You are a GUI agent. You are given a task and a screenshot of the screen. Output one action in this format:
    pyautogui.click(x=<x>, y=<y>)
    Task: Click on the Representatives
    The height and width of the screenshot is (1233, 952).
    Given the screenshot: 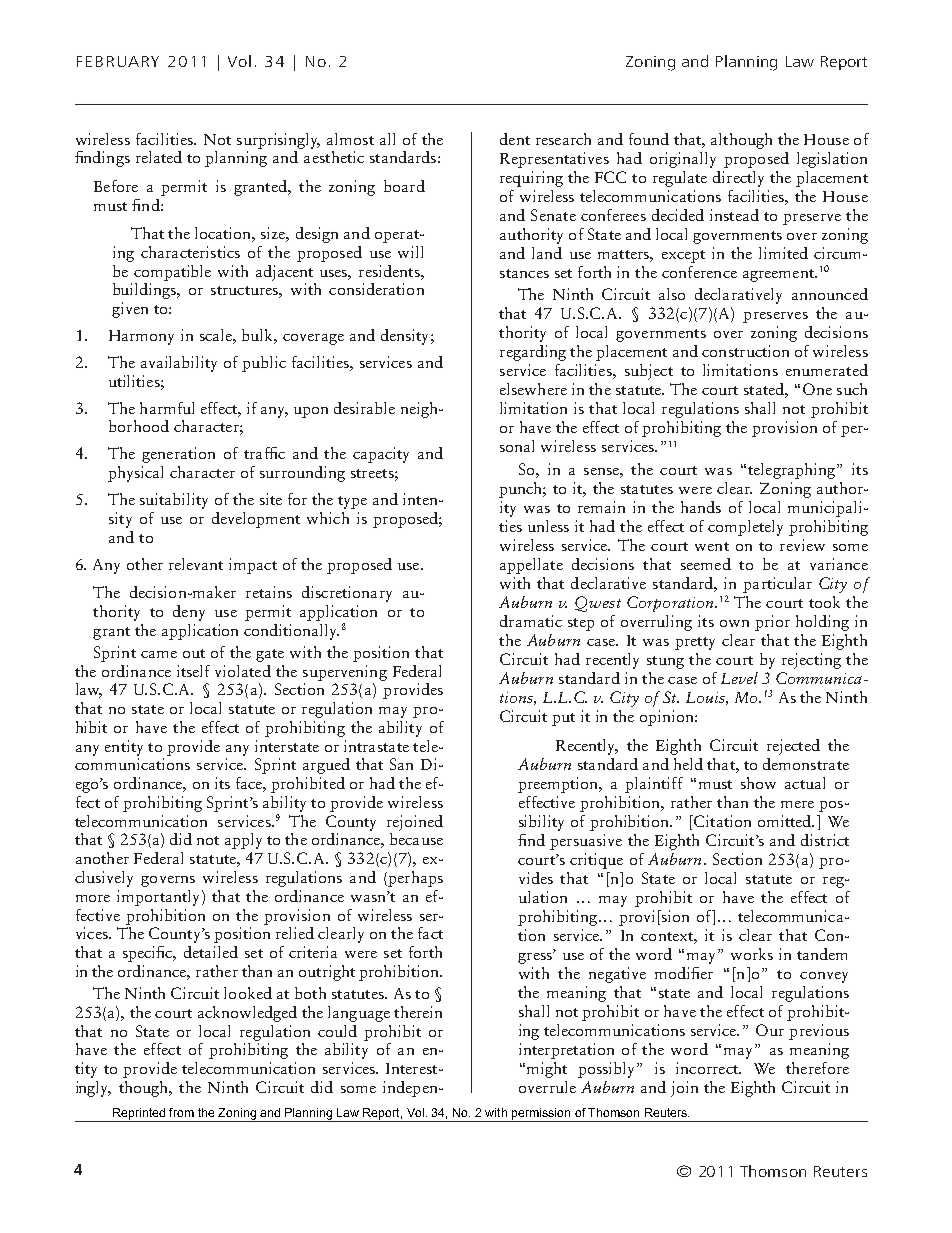 What is the action you would take?
    pyautogui.click(x=554, y=160)
